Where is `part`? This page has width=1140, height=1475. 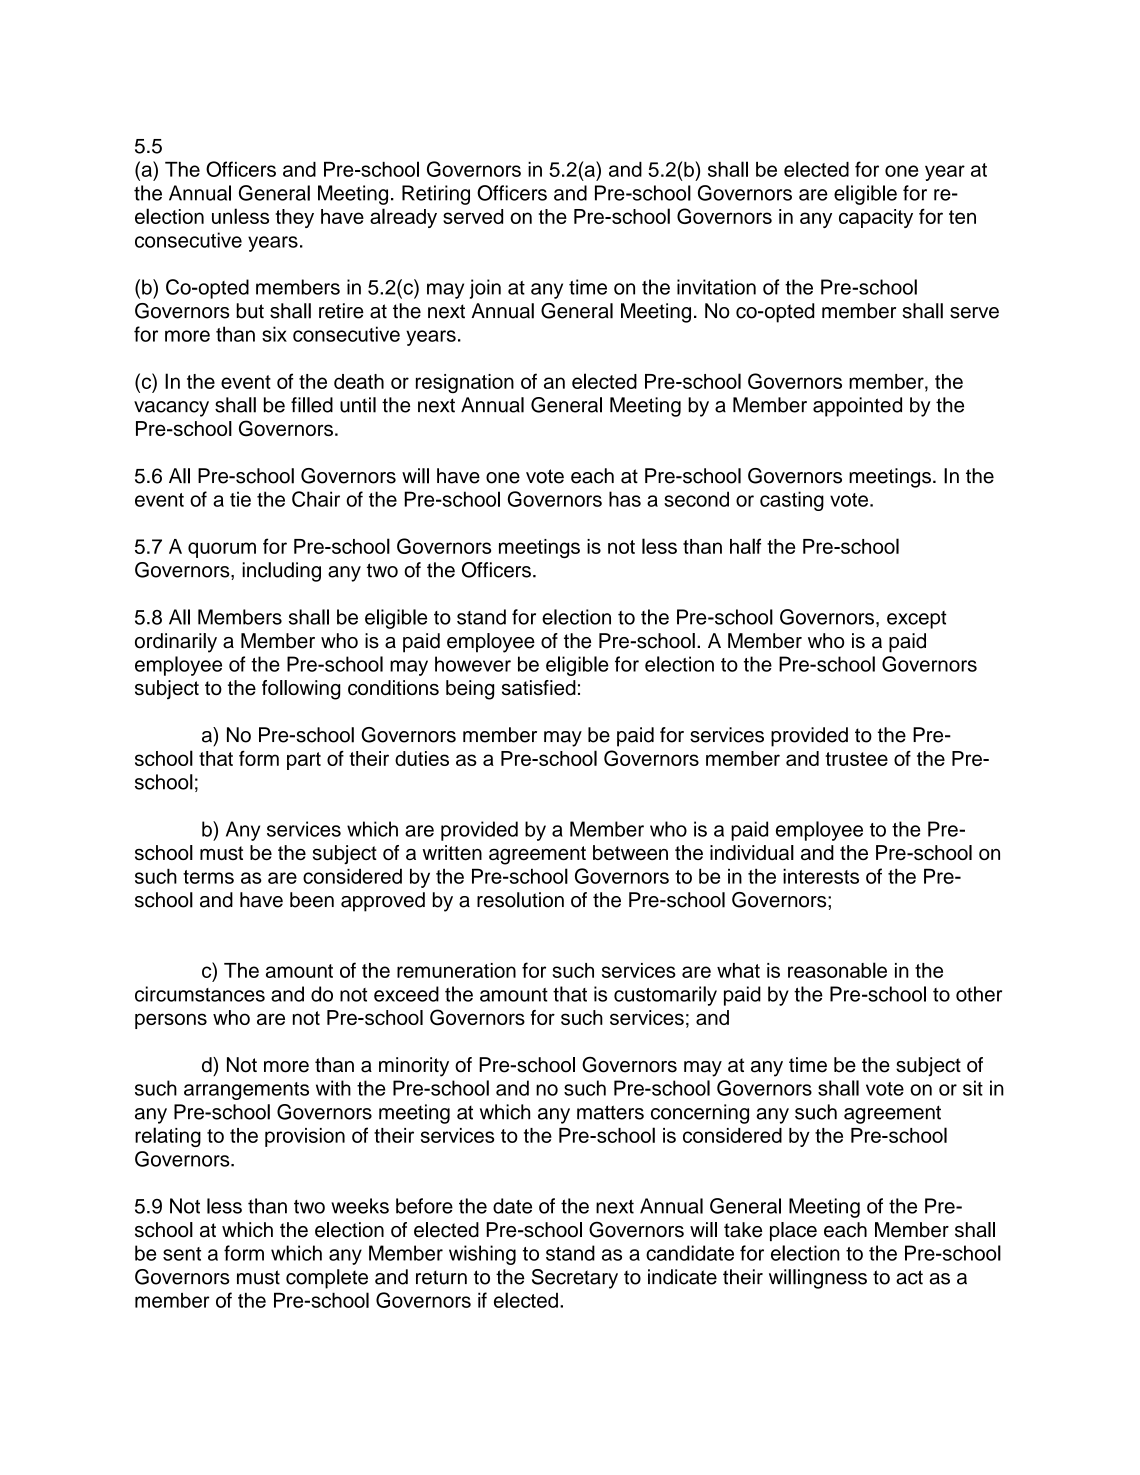 part is located at coordinates (304, 761).
